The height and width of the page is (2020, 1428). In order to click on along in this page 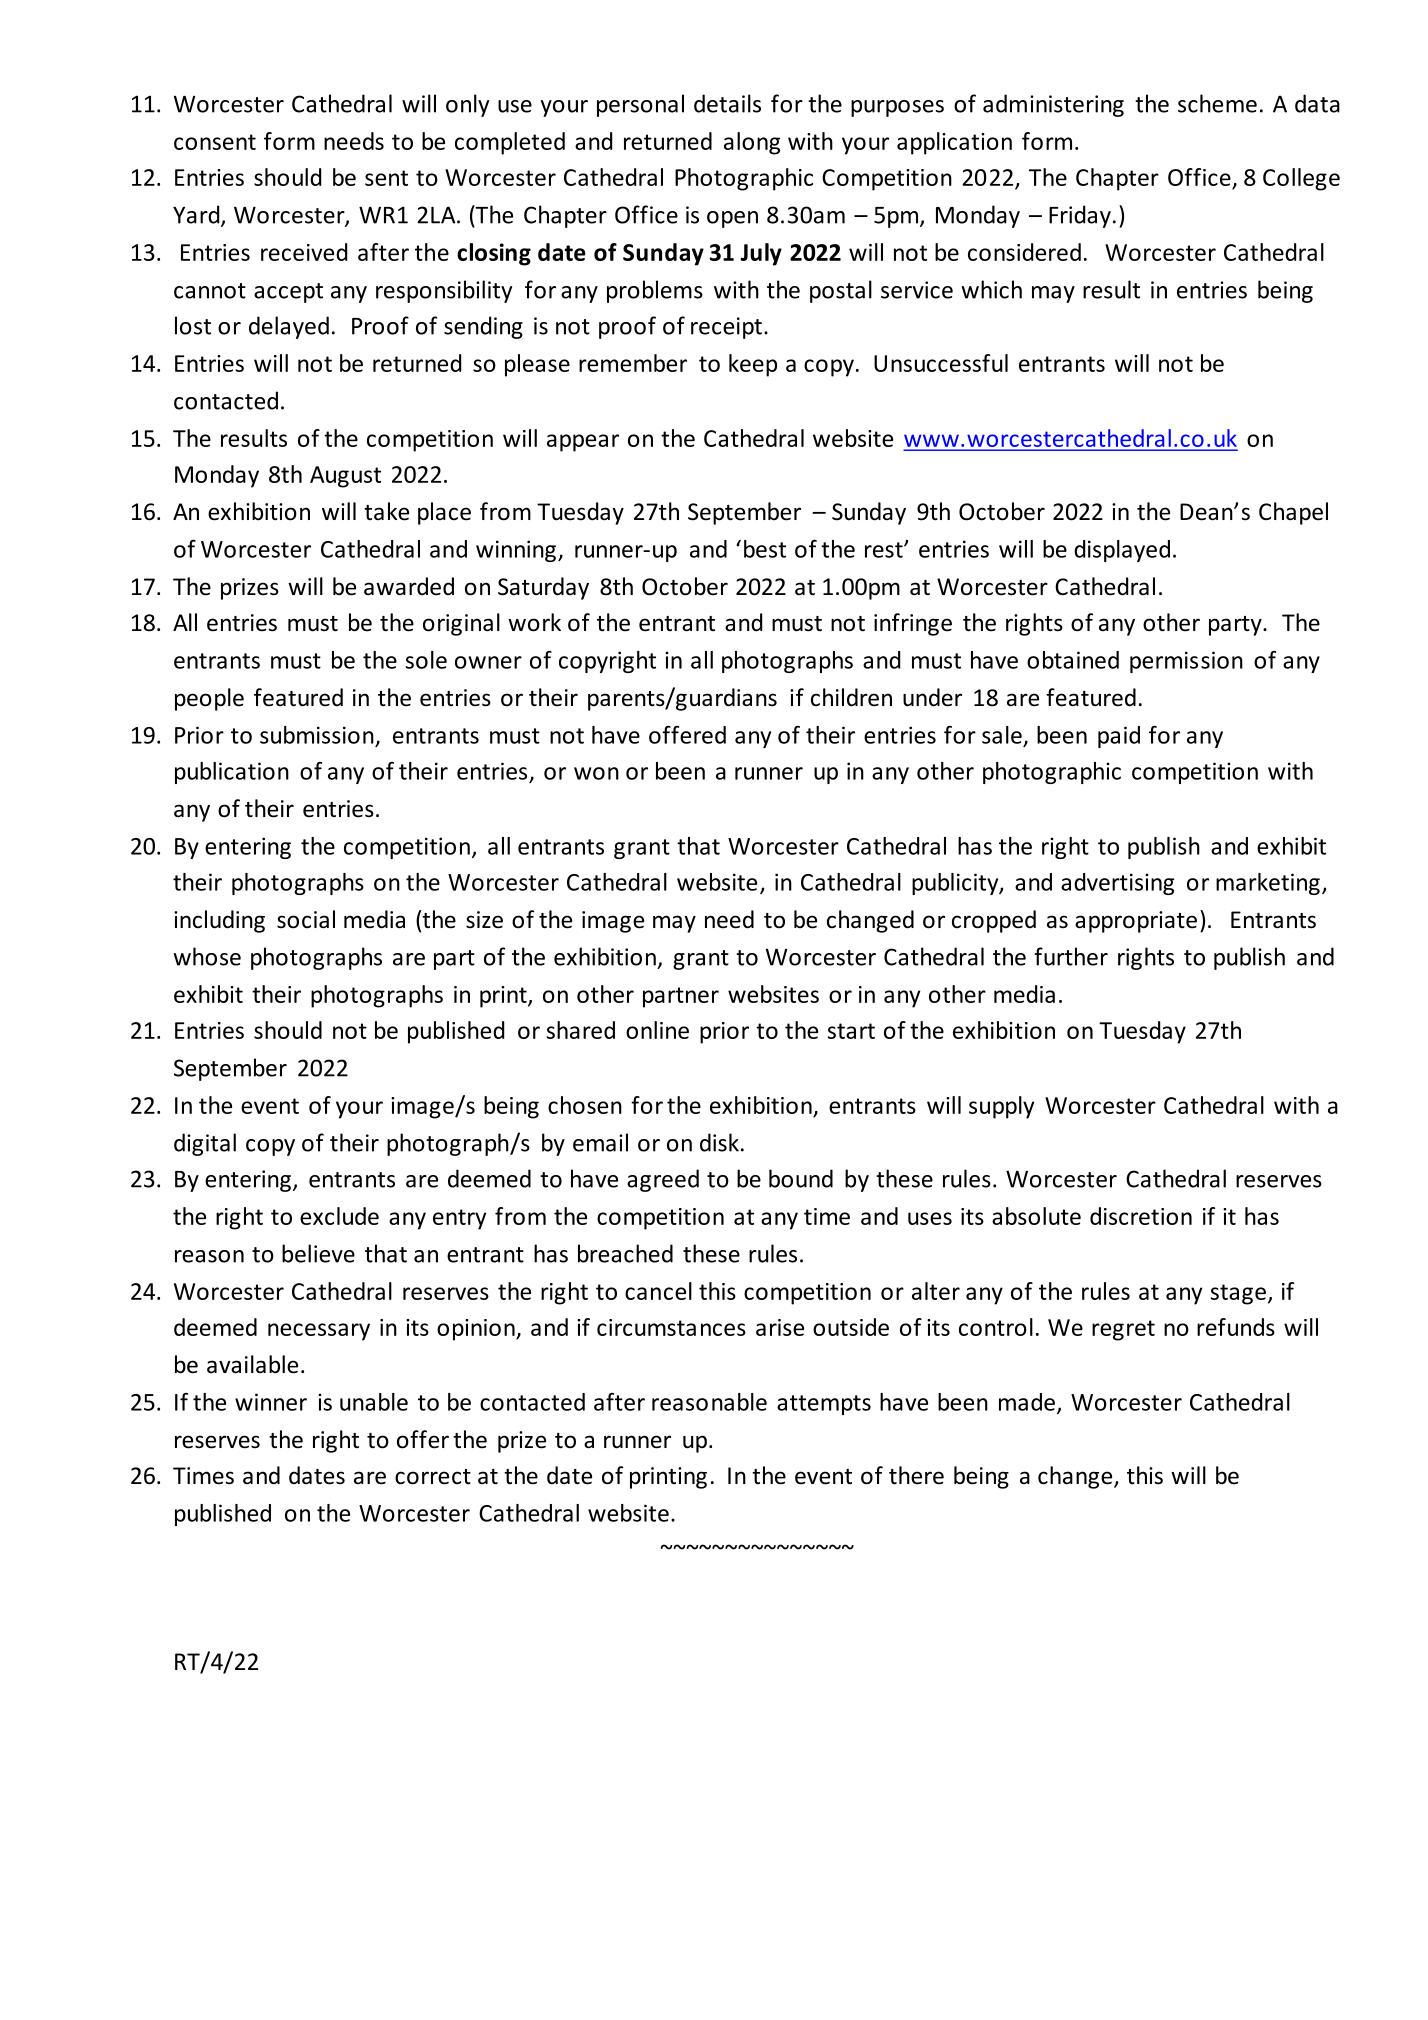, I will do `click(752, 143)`.
